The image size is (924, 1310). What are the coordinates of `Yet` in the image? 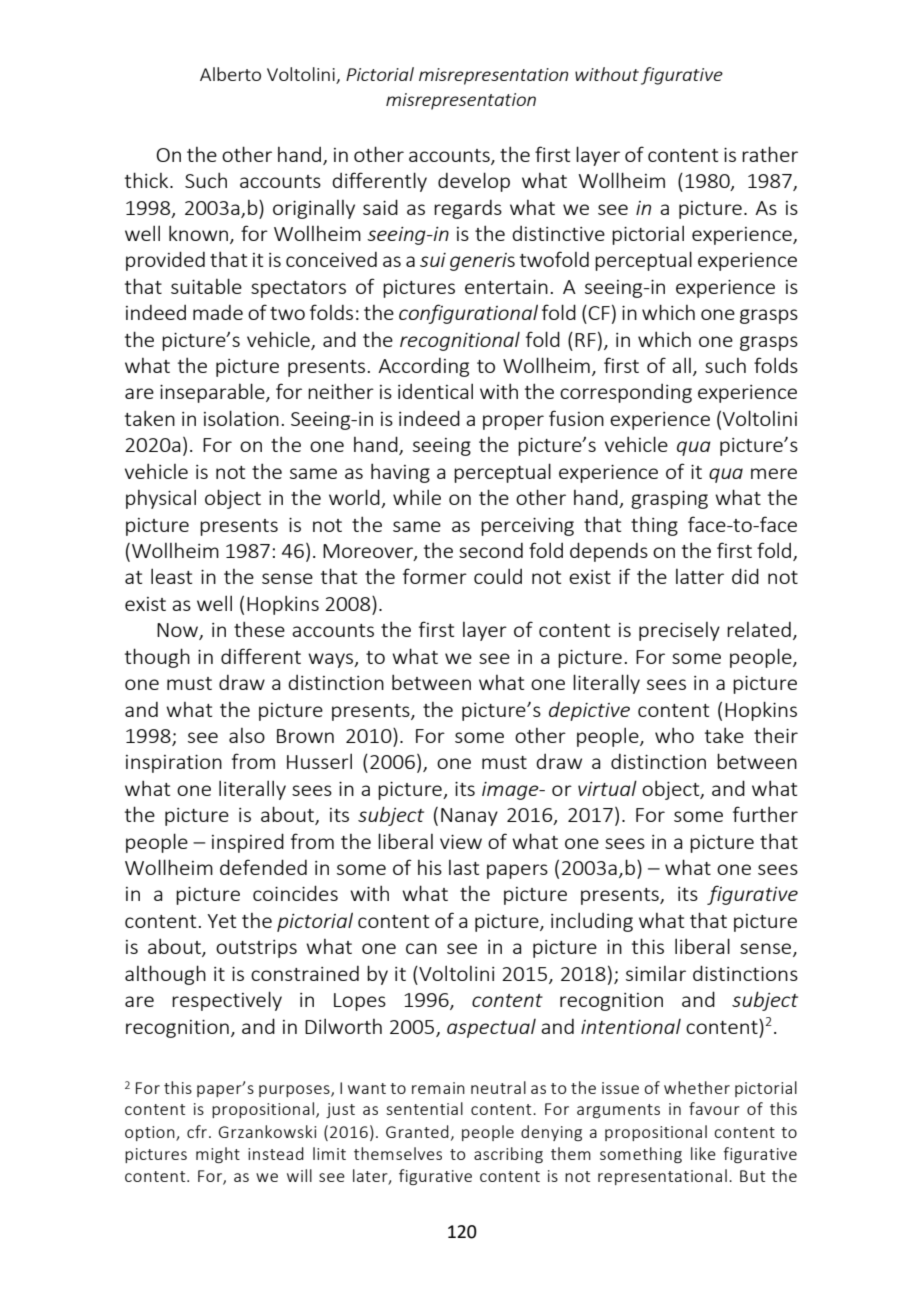 It's located at (221, 921).
